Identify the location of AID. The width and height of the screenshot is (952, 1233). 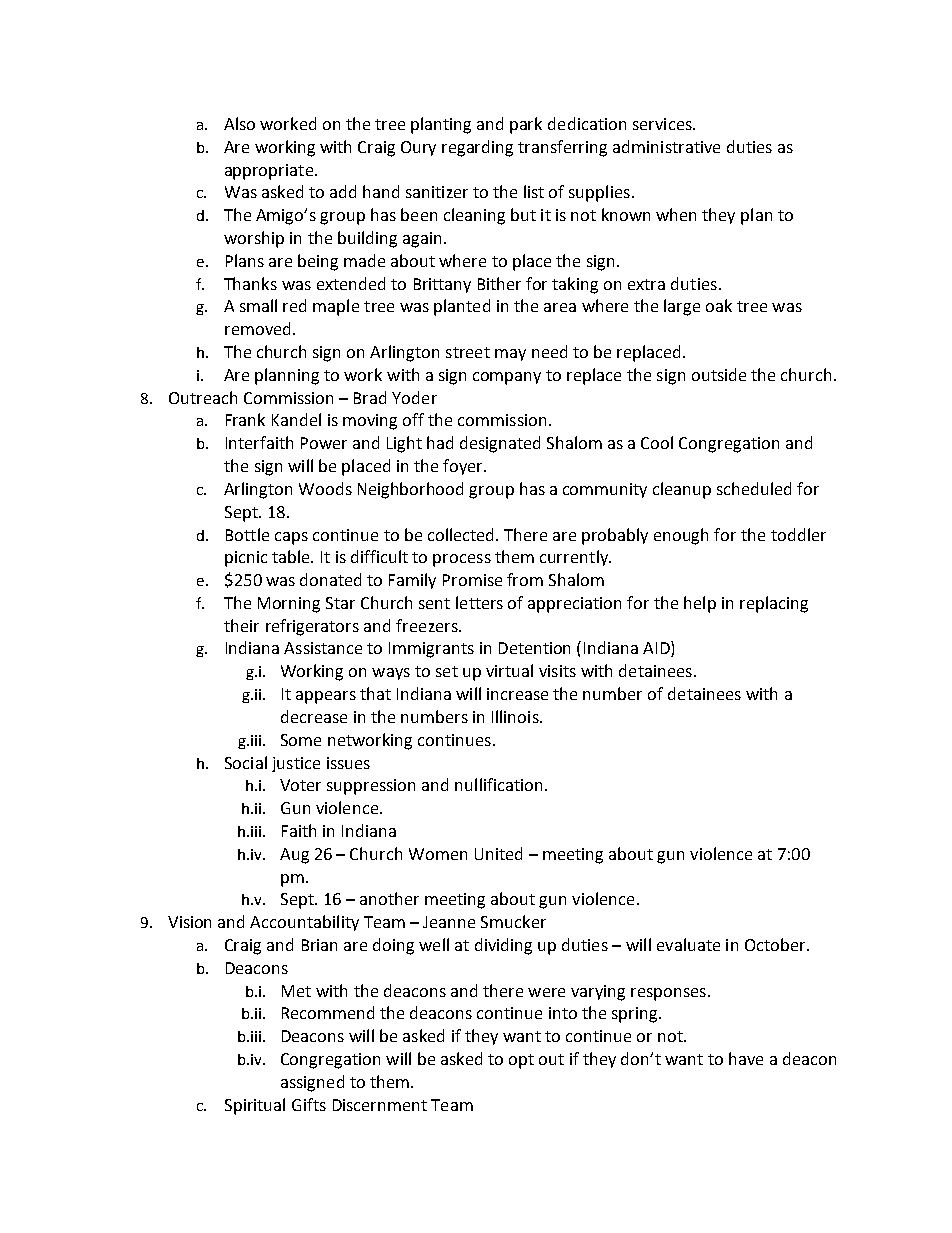
(657, 649).
